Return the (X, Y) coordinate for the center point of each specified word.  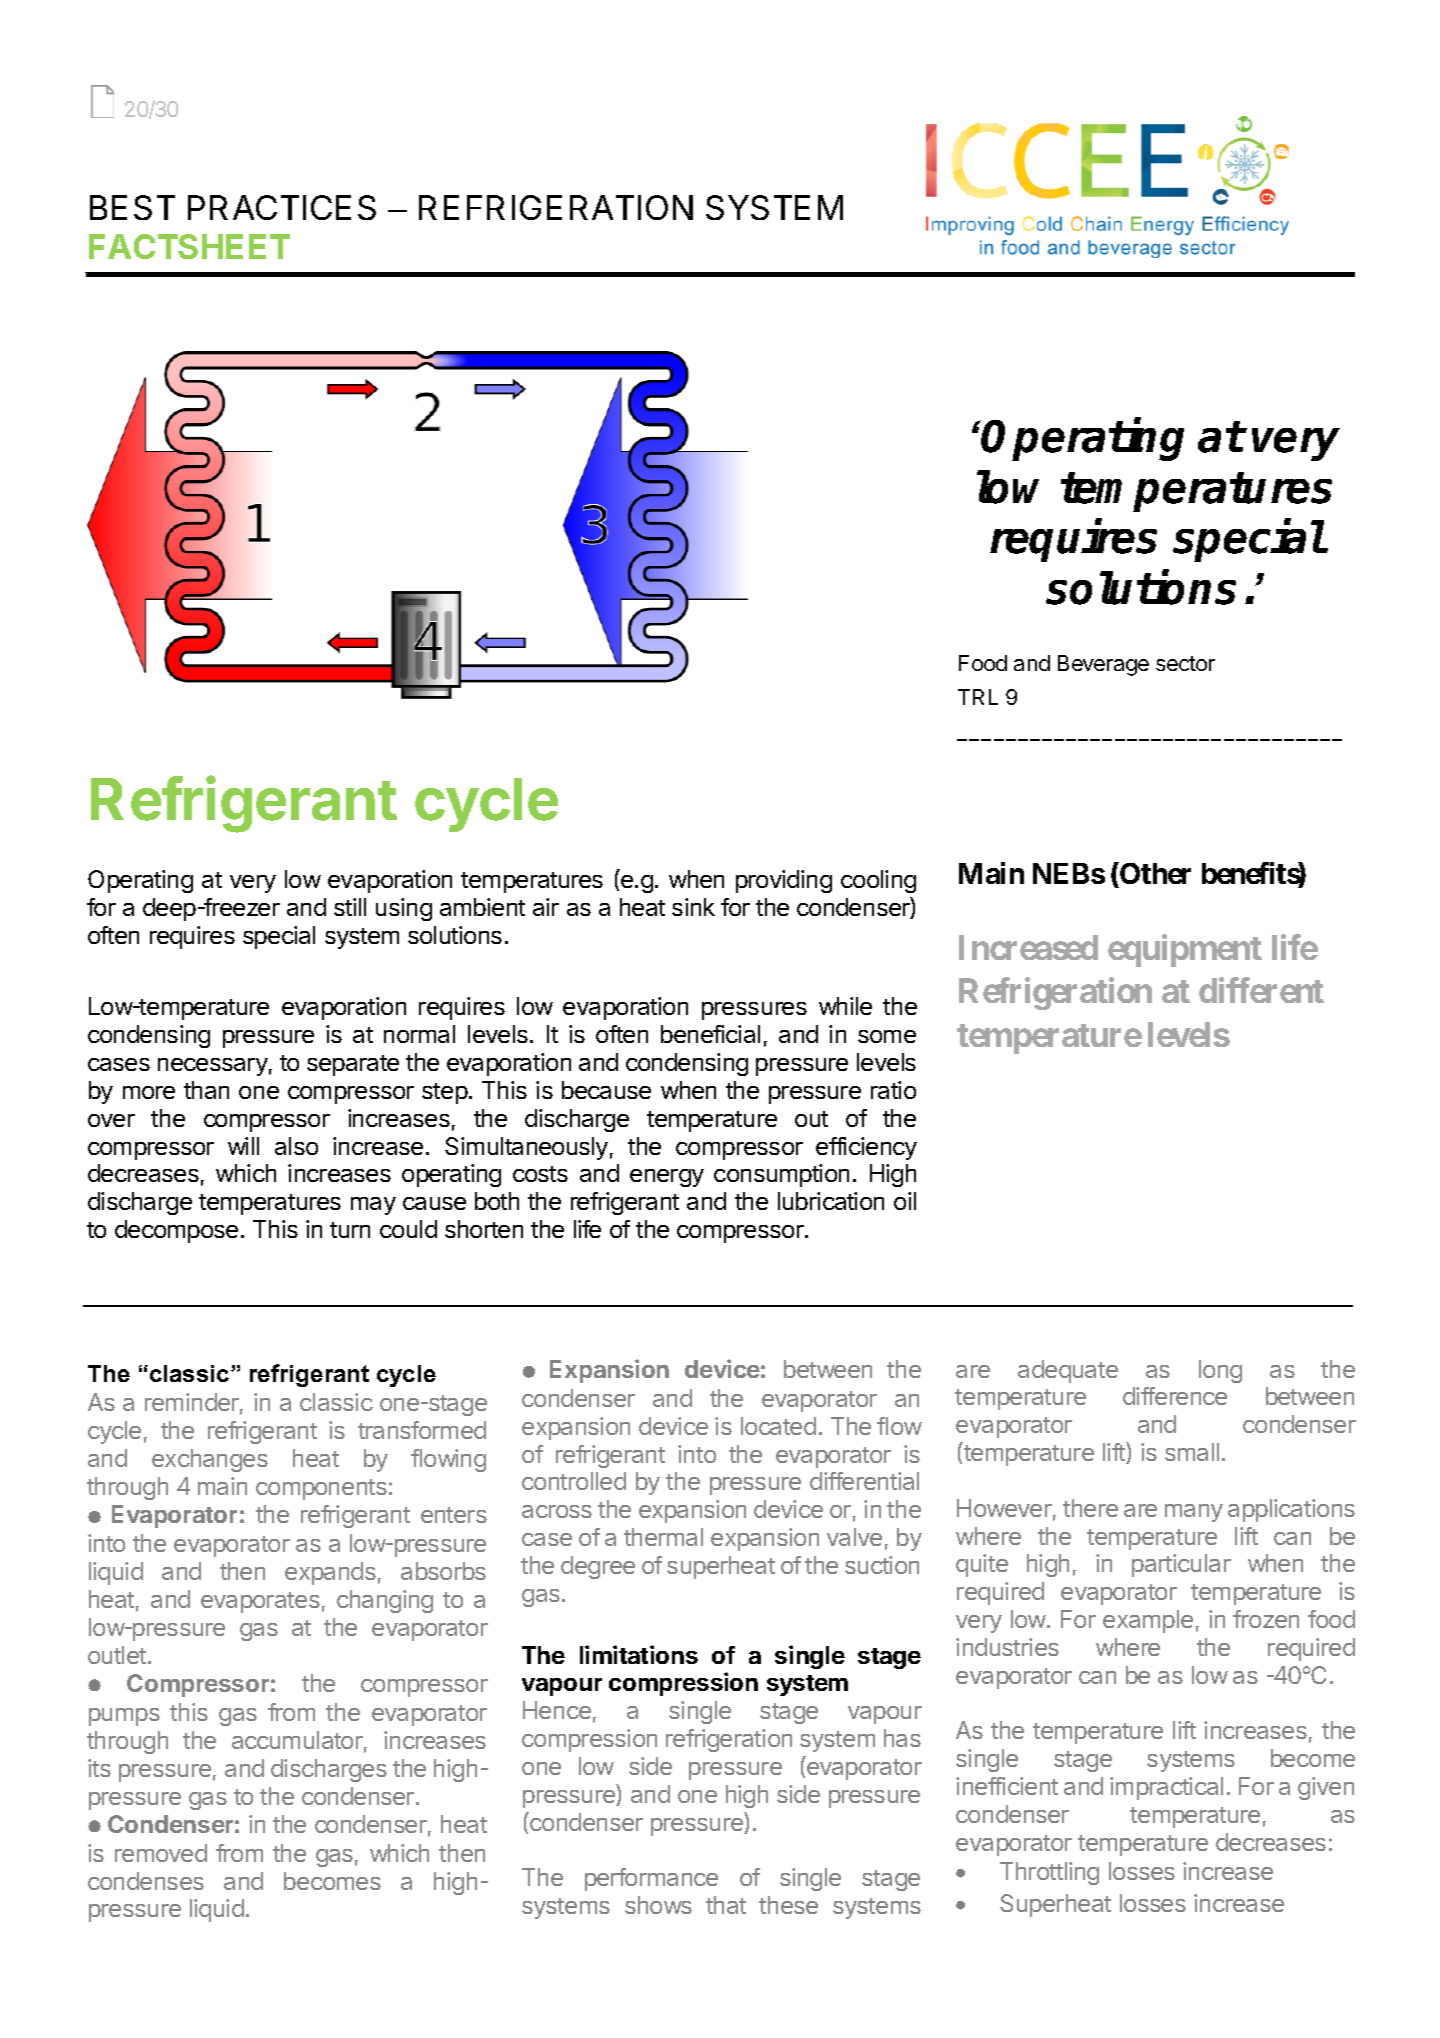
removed (161, 1853)
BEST (132, 207)
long (1220, 1371)
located (778, 1426)
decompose (176, 1231)
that (726, 1905)
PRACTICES (282, 207)
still (350, 907)
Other (1154, 875)
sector (1185, 663)
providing (784, 881)
